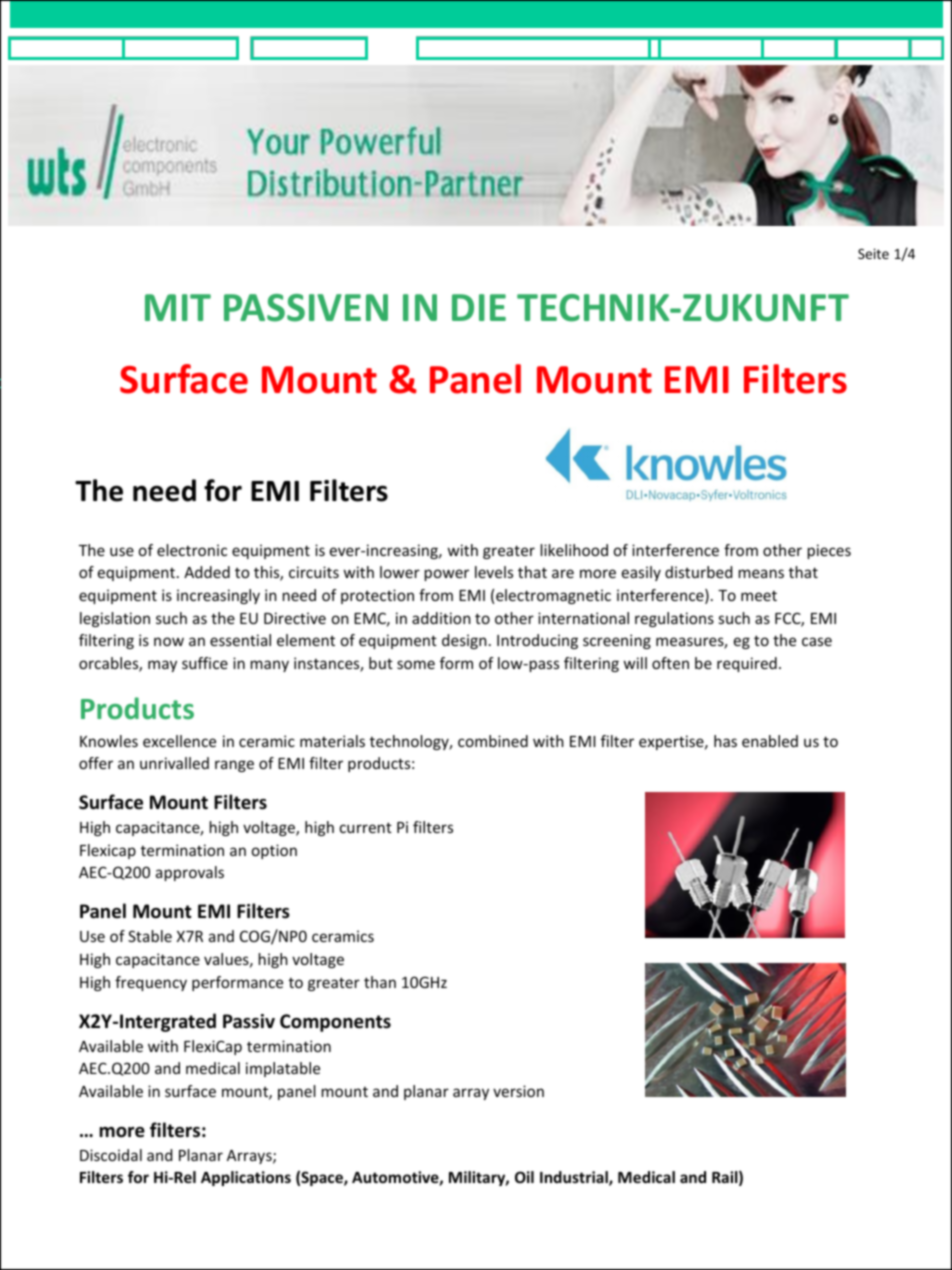 This screenshot has height=1270, width=952. Describe the element at coordinates (207, 572) in the screenshot. I see `Added` at that location.
